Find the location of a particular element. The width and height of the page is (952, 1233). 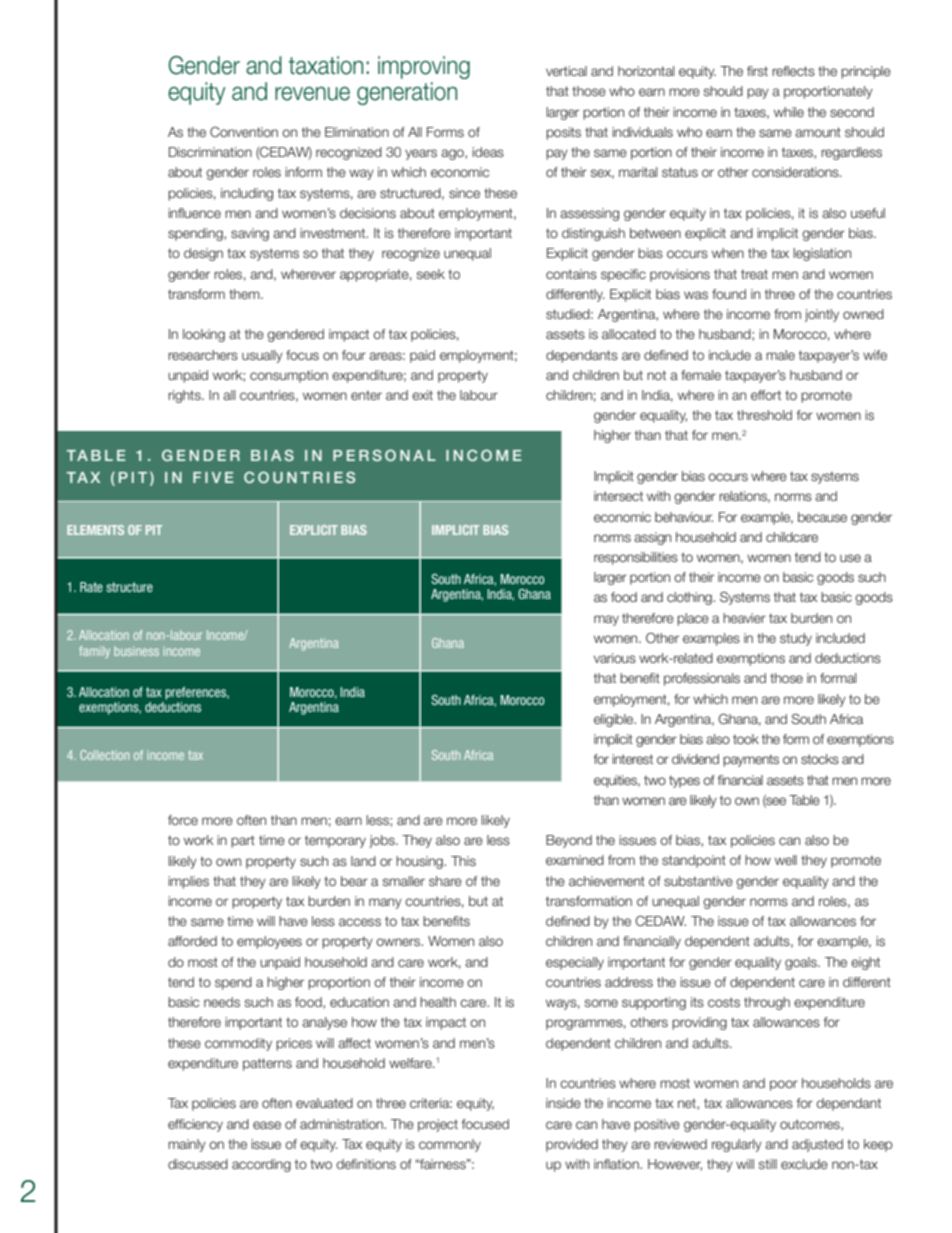

implies is located at coordinates (188, 882).
